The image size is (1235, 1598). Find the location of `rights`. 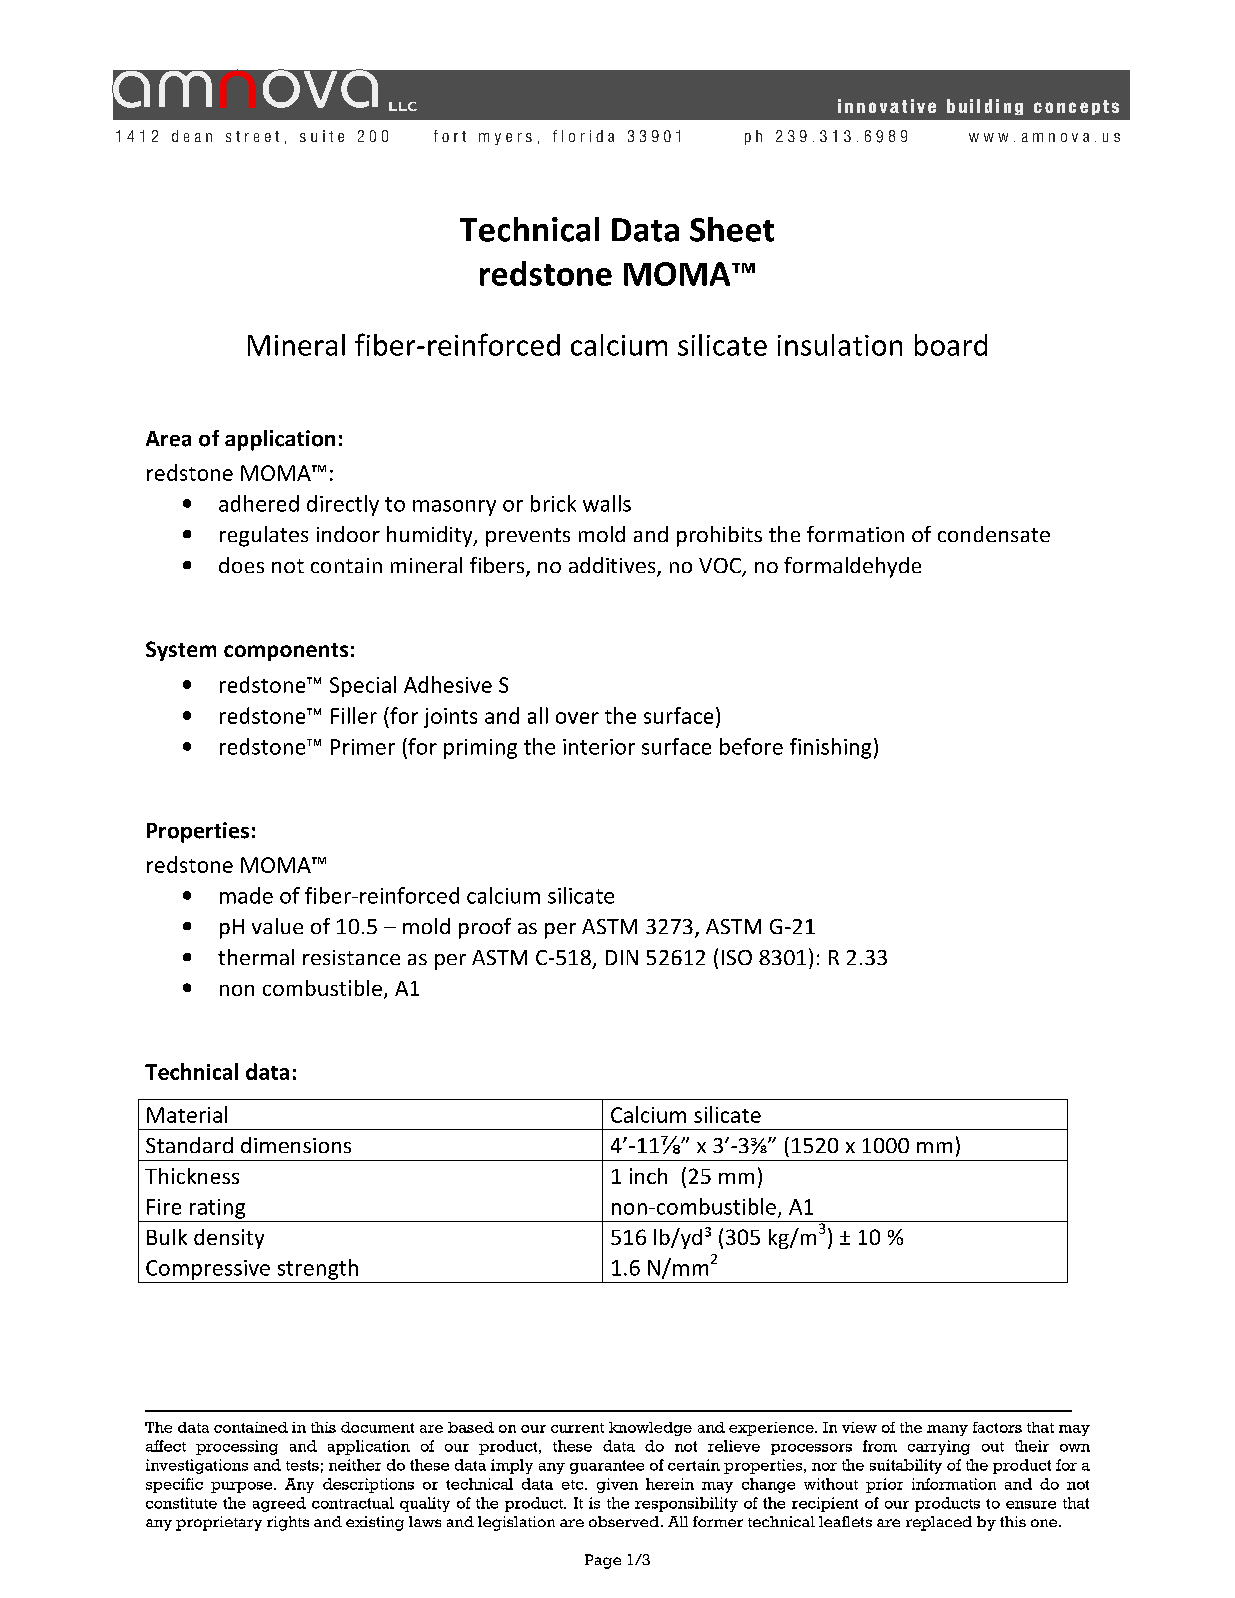

rights is located at coordinates (288, 1523).
